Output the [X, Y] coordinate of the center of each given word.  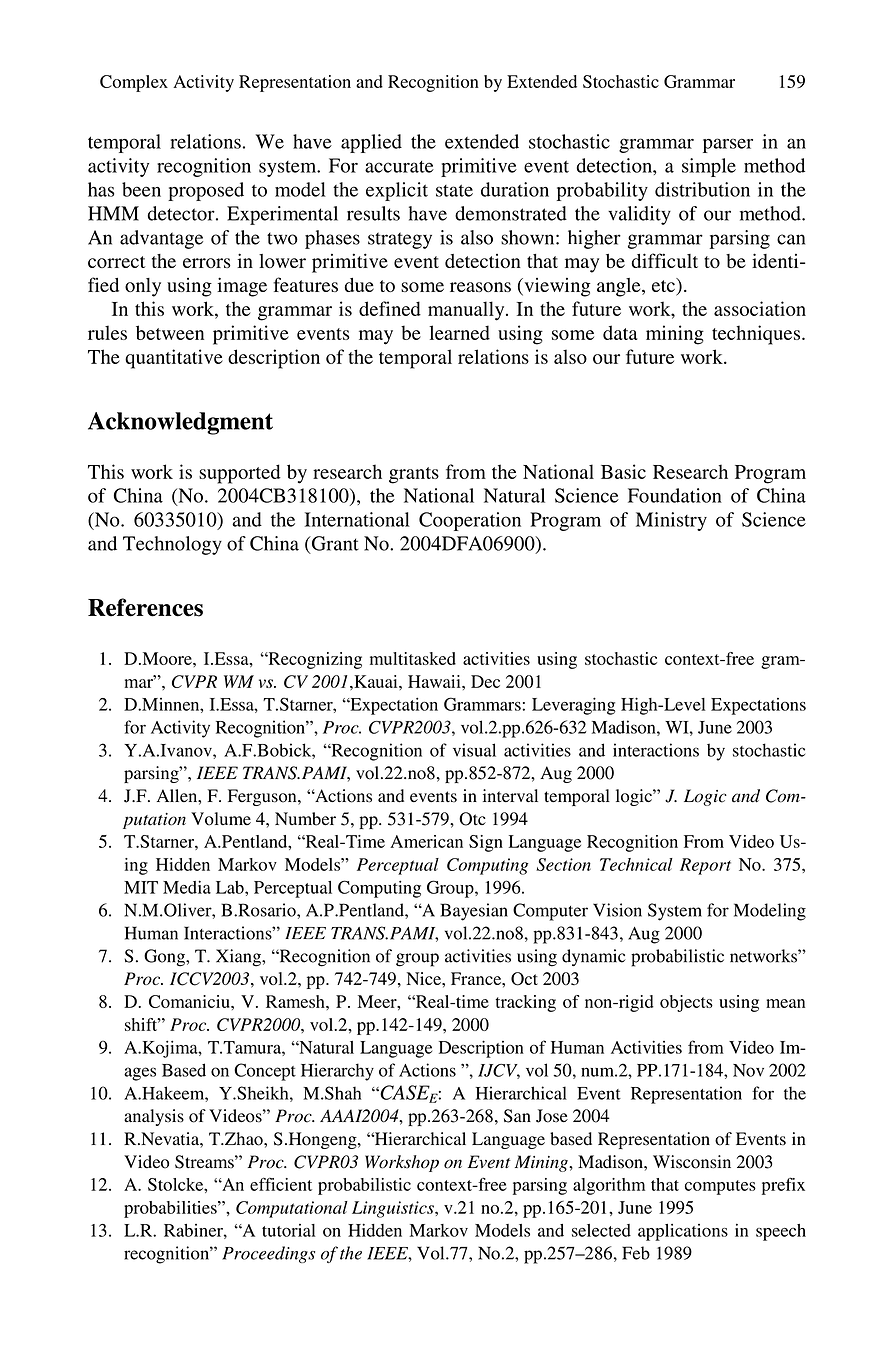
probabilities [171, 1209]
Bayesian [474, 912]
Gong [165, 958]
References [145, 607]
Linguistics [394, 1209]
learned [459, 332]
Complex [134, 83]
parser [728, 145]
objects [686, 1003]
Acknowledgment [180, 423]
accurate [399, 167]
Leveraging [573, 706]
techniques [757, 335]
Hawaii [435, 681]
